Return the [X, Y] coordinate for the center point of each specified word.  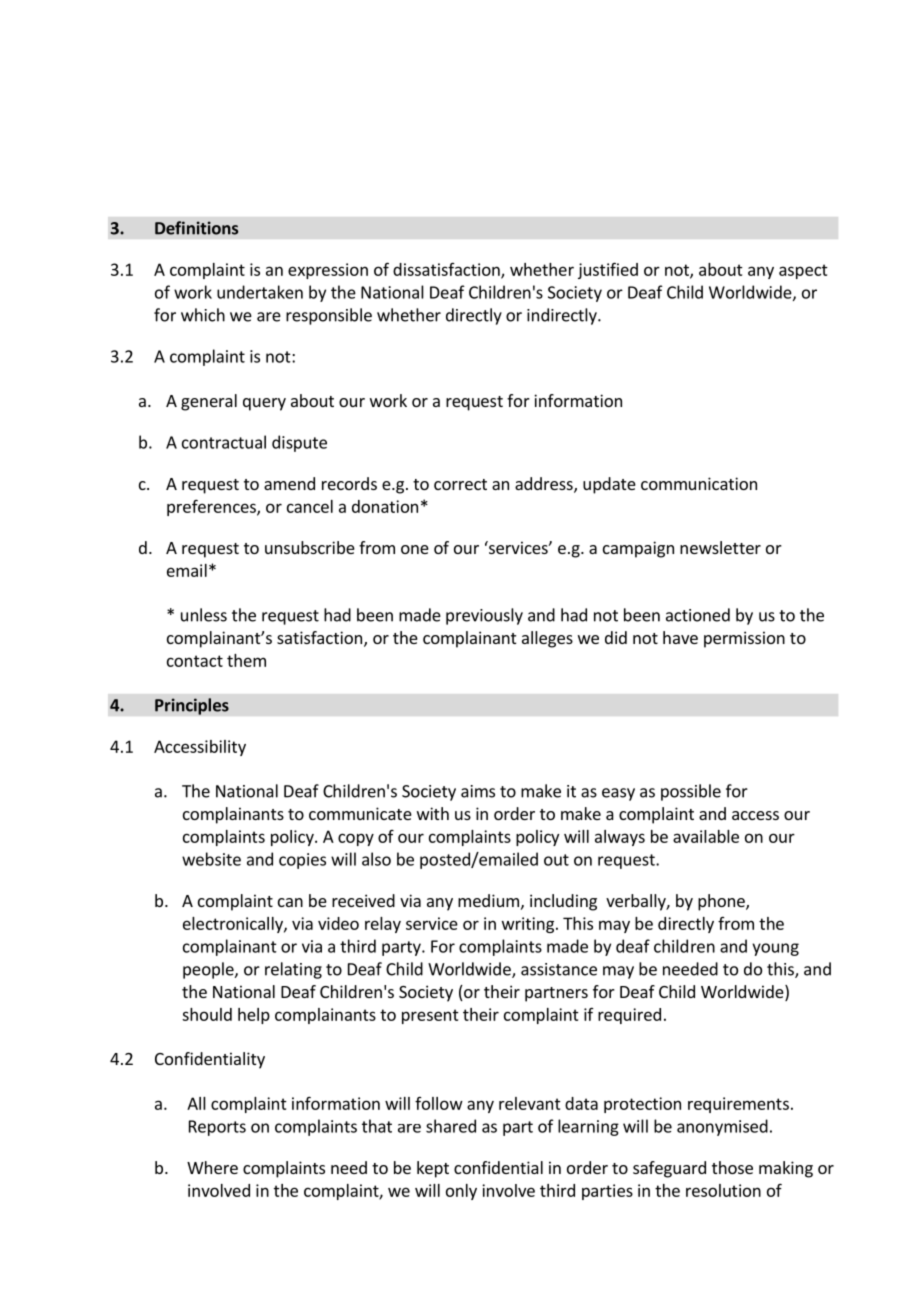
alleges [547, 639]
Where [212, 1167]
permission [744, 639]
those [732, 1167]
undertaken [260, 292]
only [461, 1192]
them [246, 660]
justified [608, 270]
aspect [803, 271]
